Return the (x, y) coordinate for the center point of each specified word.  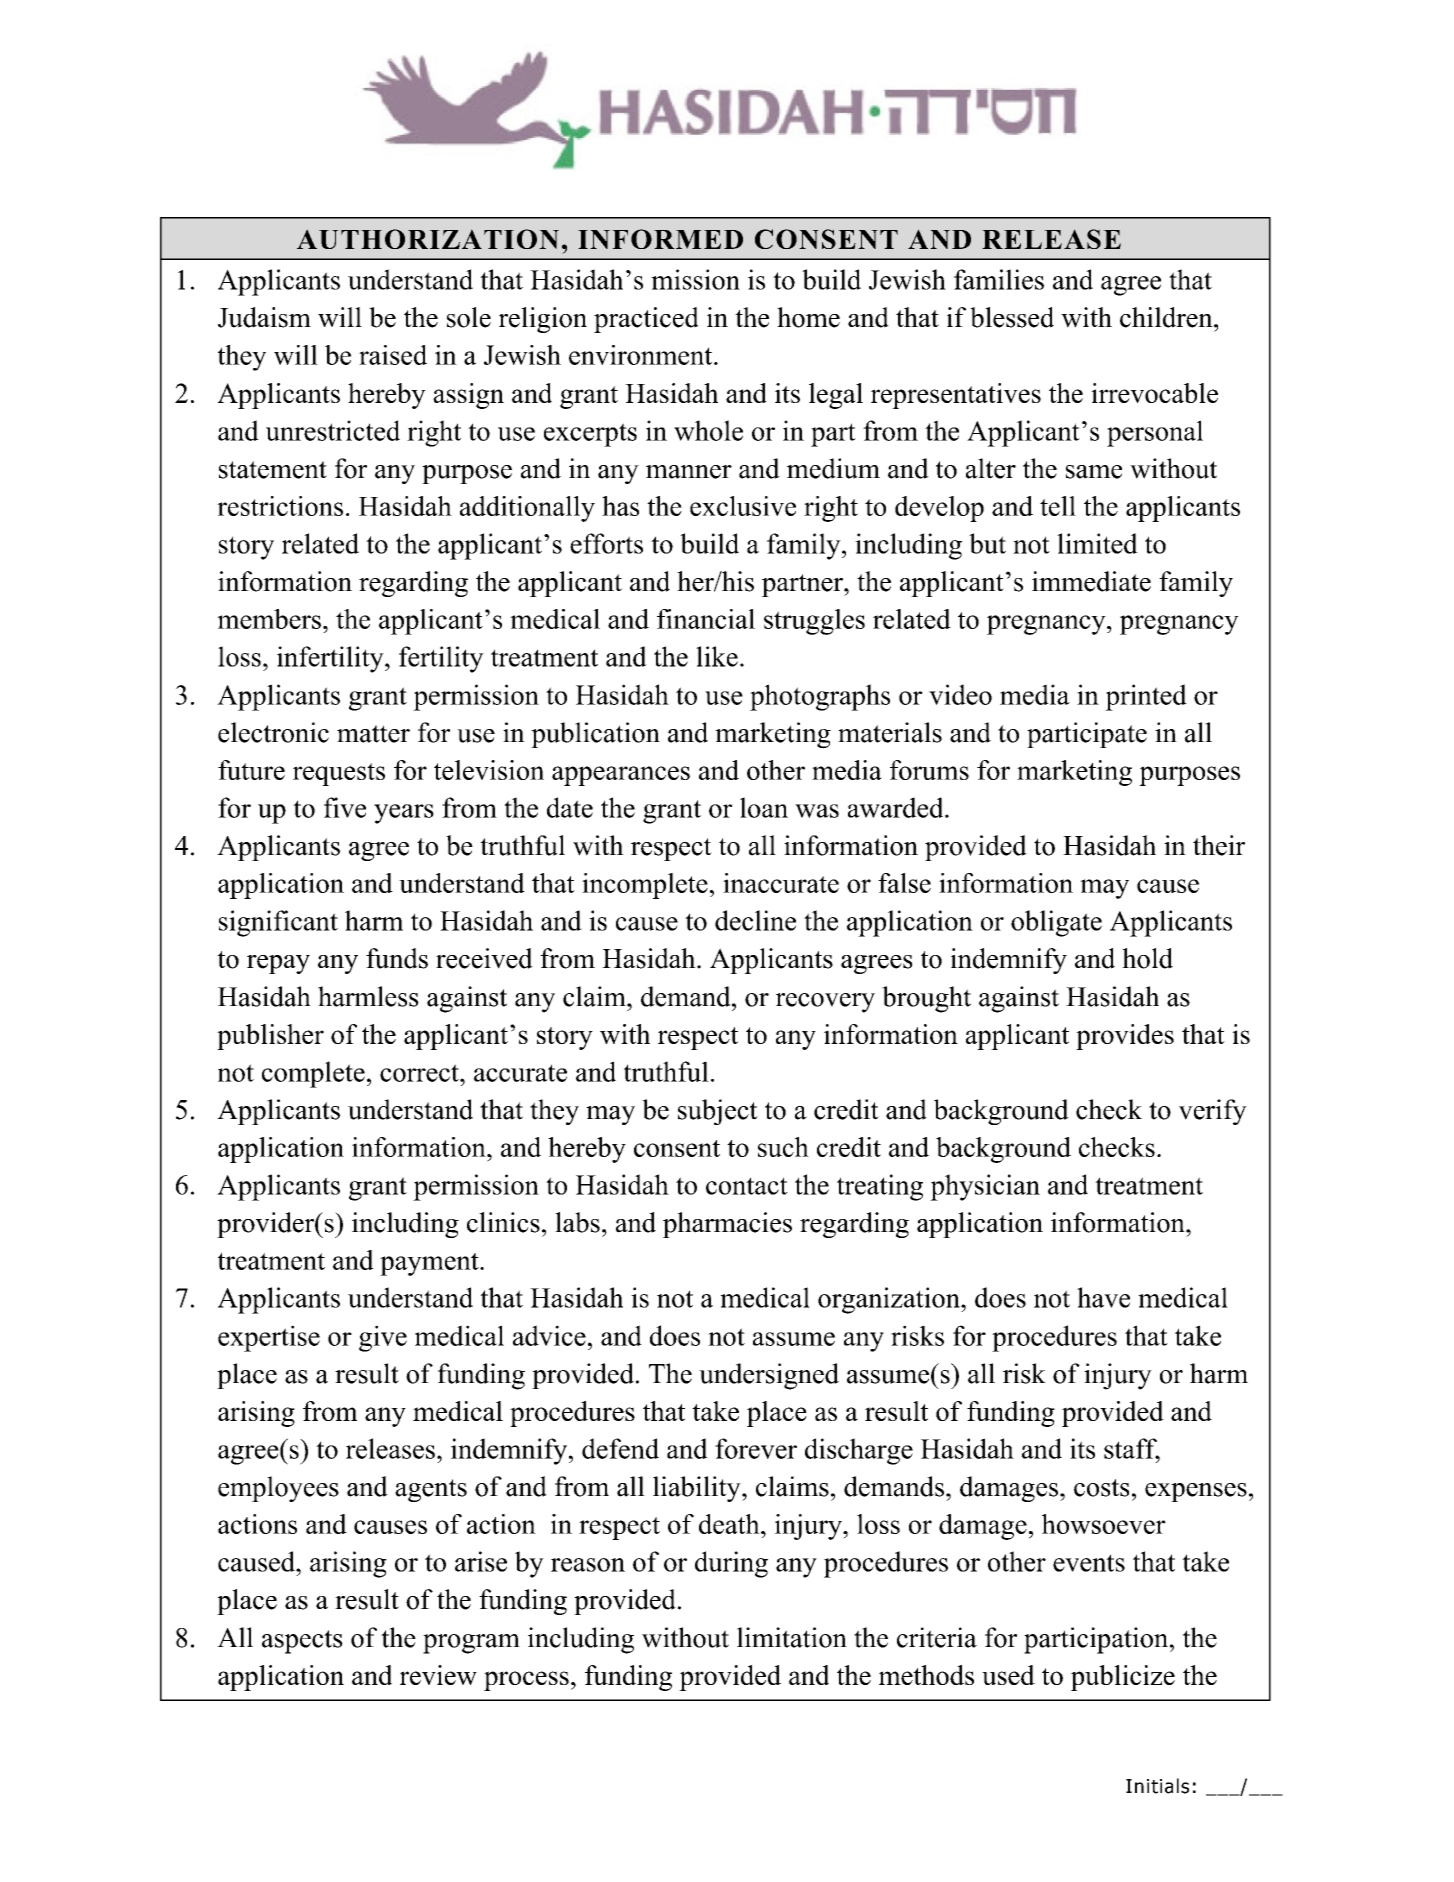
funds (397, 958)
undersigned (769, 1376)
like (717, 656)
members (269, 619)
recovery (825, 1003)
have (1103, 1297)
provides (1125, 1037)
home (808, 317)
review (438, 1675)
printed (1146, 697)
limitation (792, 1637)
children (1167, 317)
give (383, 1338)
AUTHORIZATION (428, 239)
